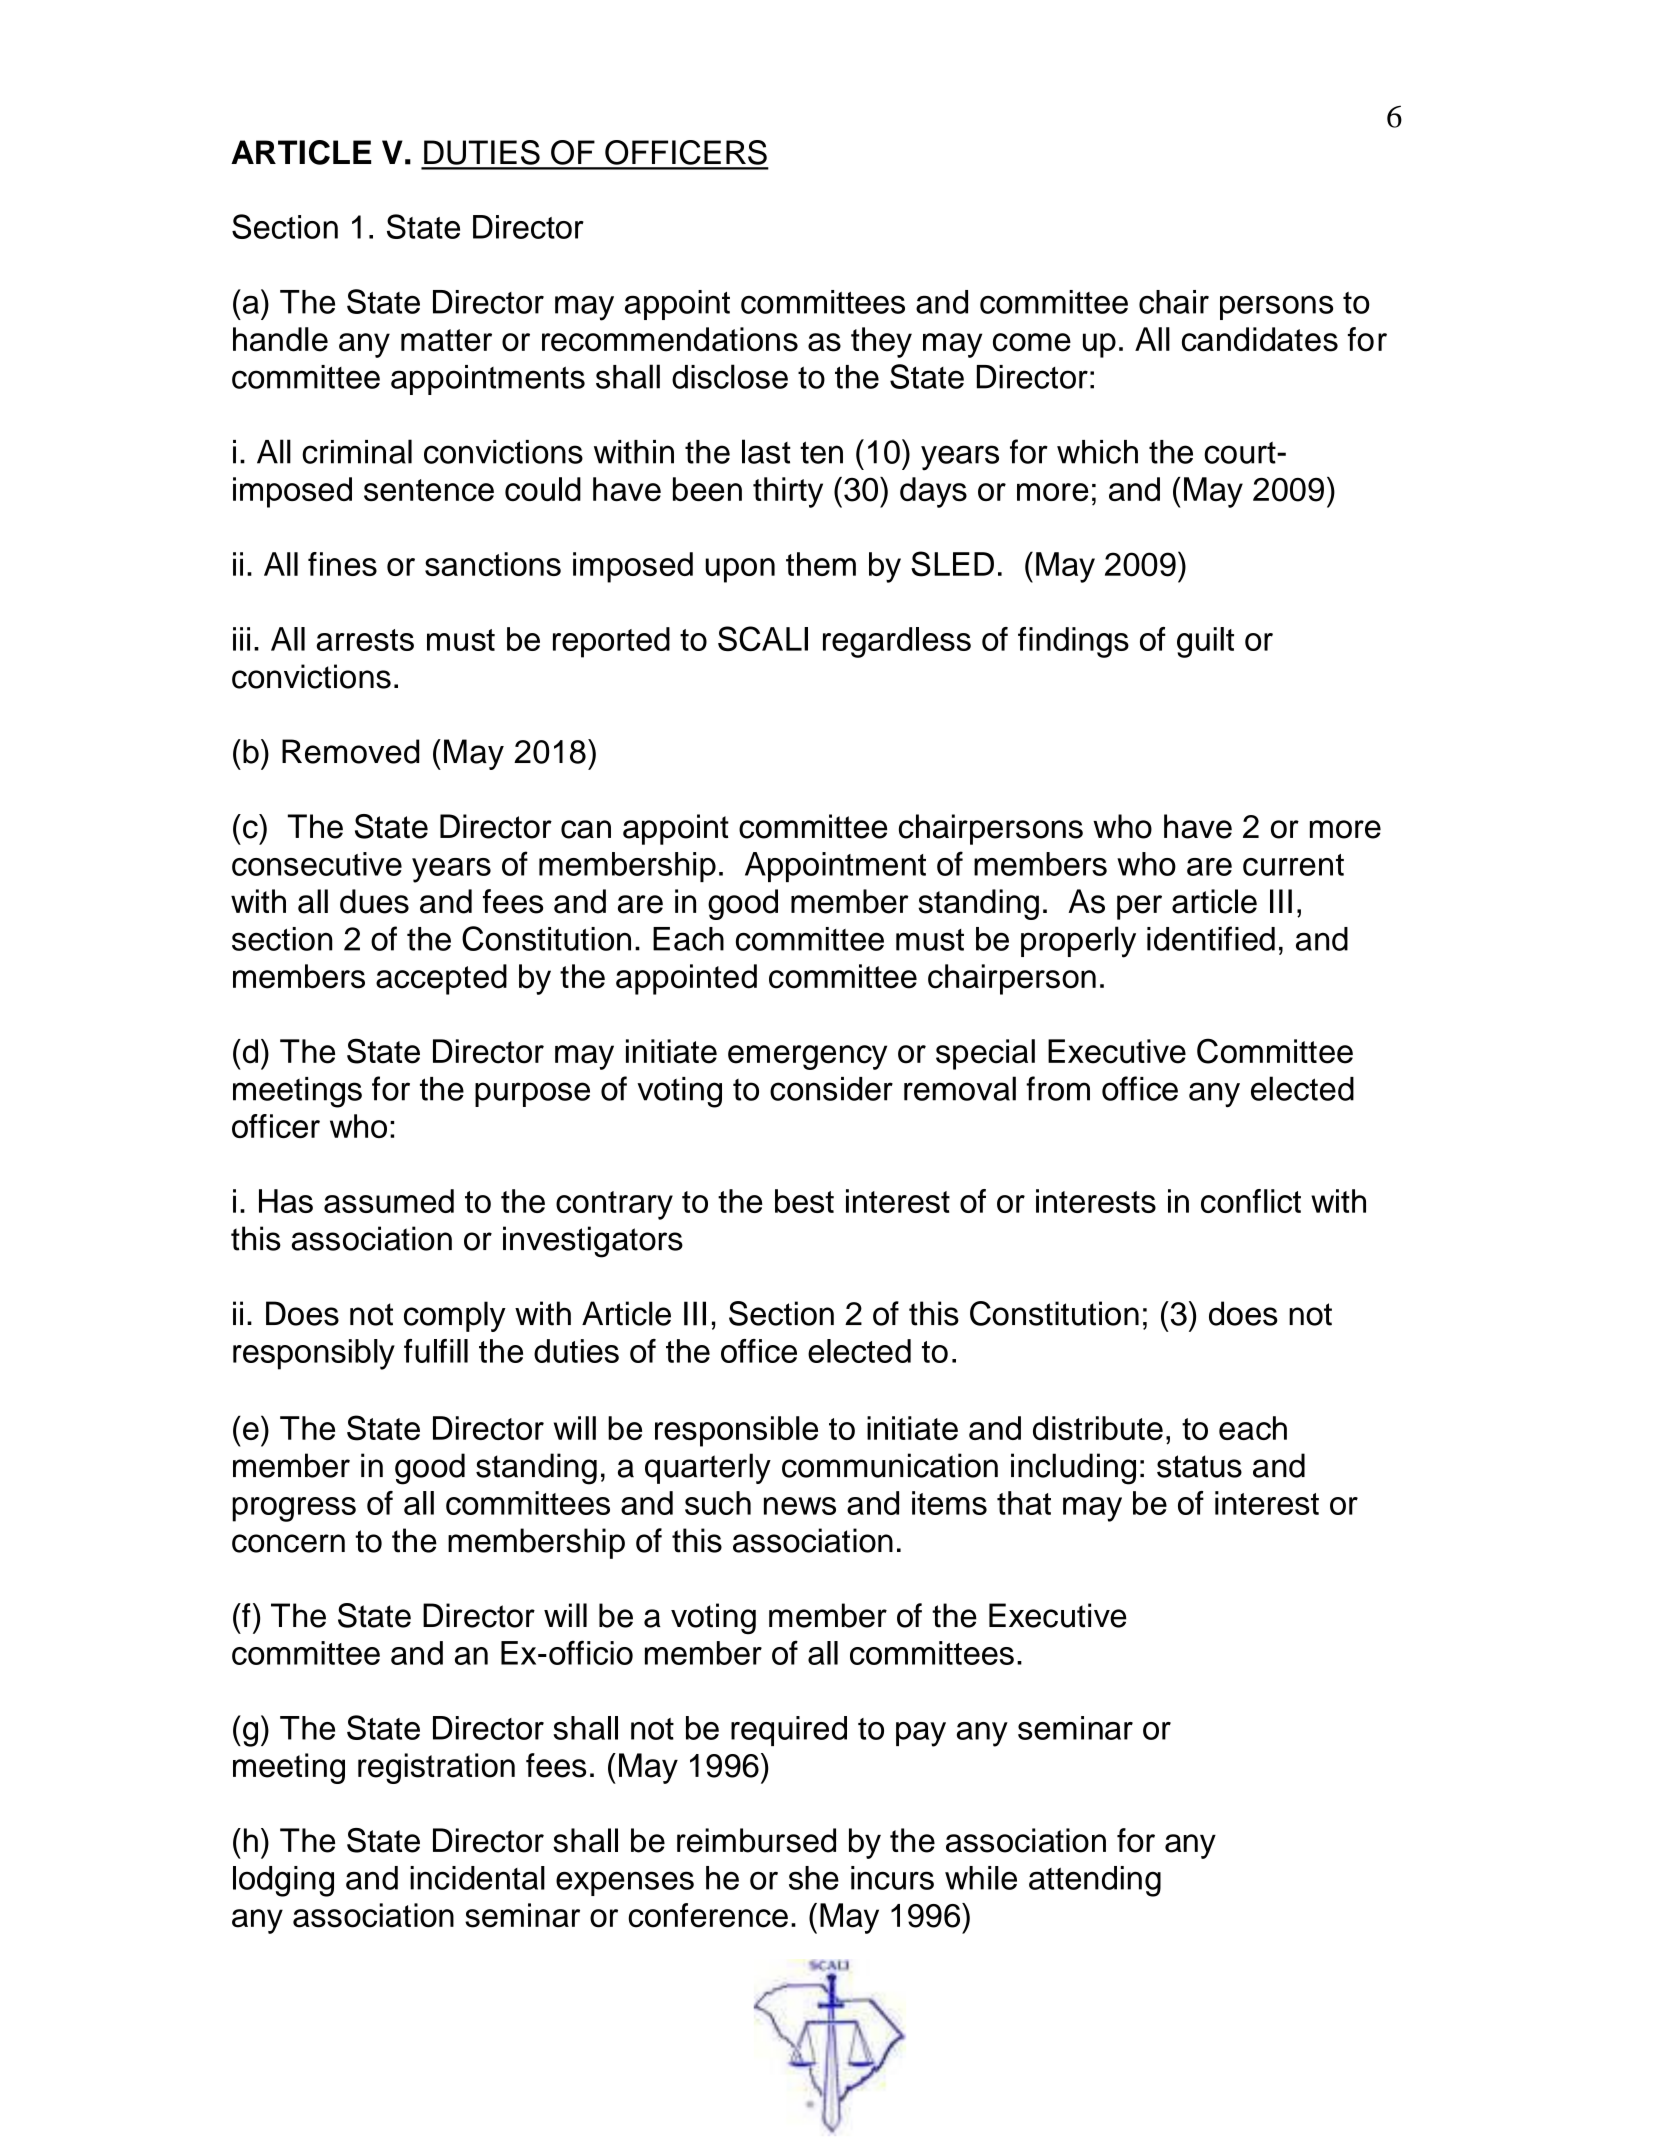  I want to click on consider, so click(831, 1089).
